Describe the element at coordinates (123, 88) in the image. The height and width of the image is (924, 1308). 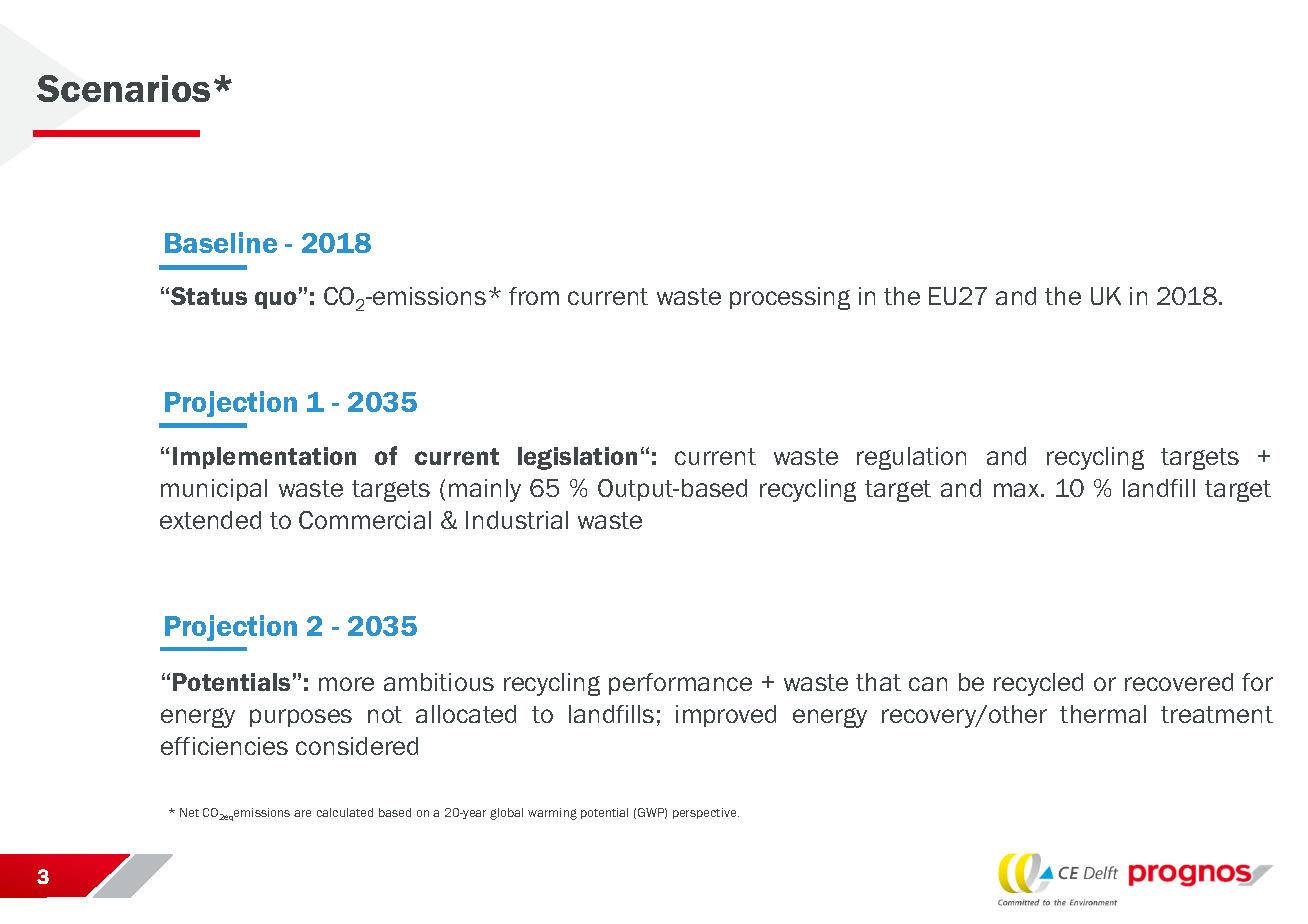
I see `Scenarios` at that location.
